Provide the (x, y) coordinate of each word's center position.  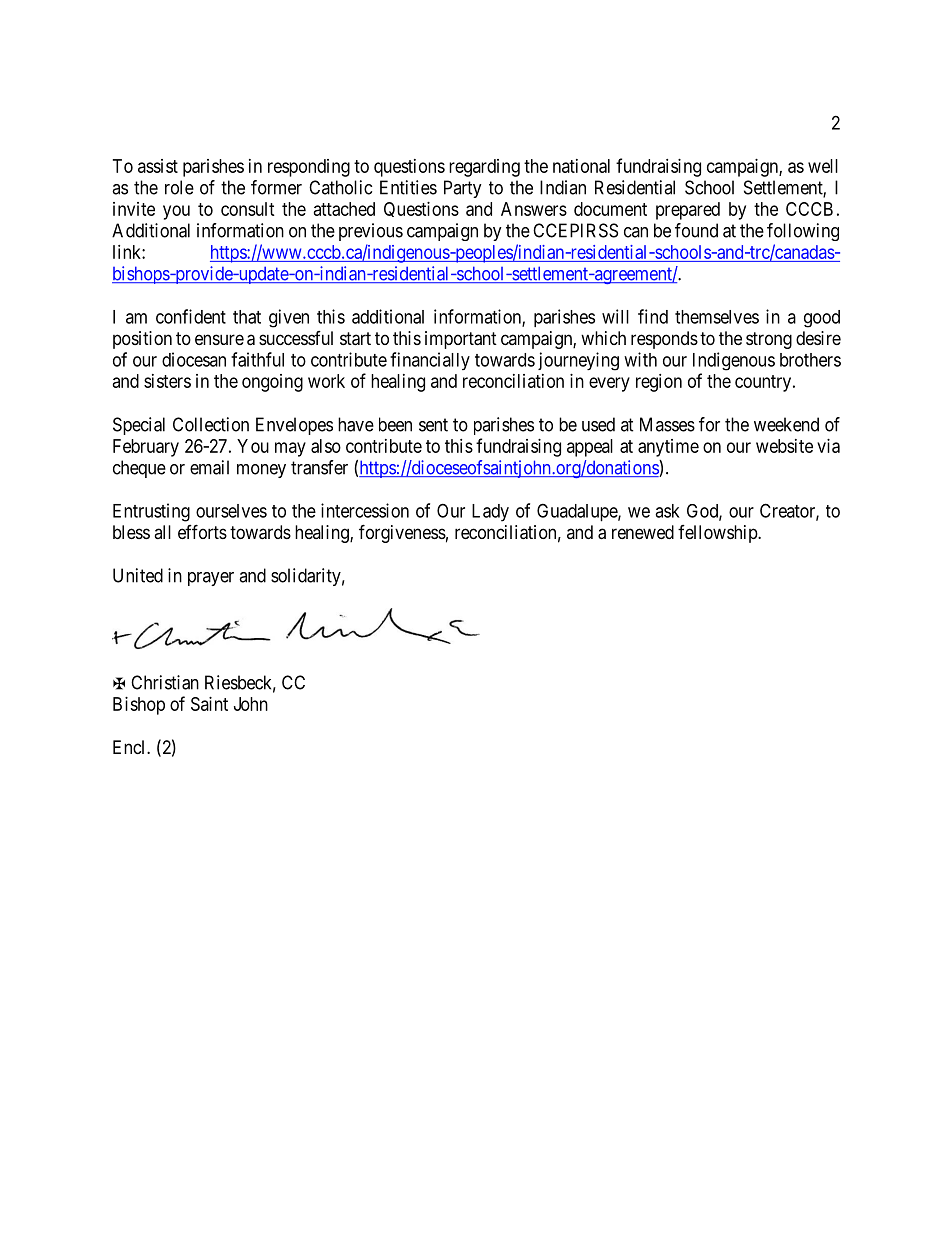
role (179, 187)
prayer (211, 579)
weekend (786, 424)
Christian (165, 682)
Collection (211, 424)
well (823, 166)
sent (433, 425)
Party (463, 189)
